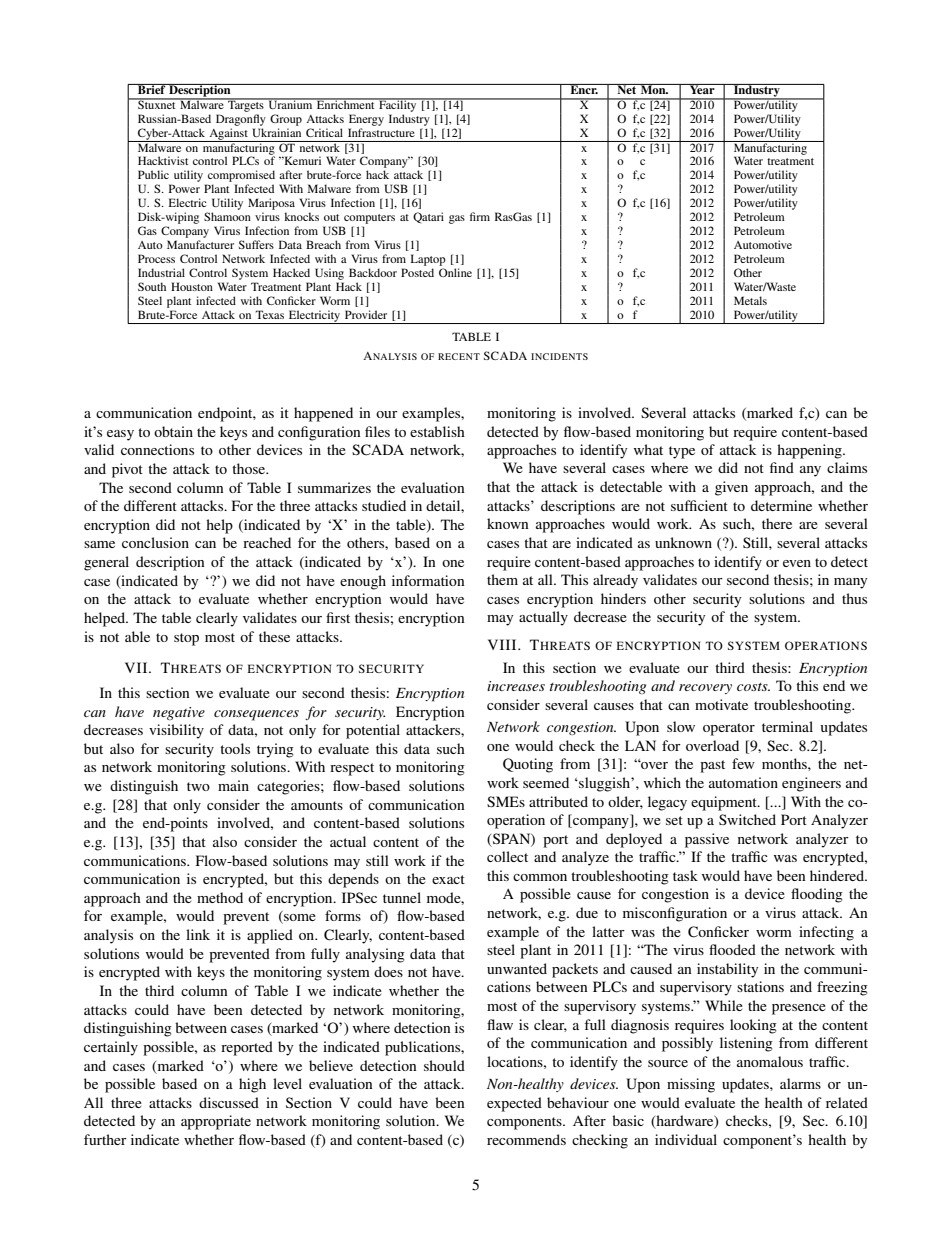 This image has height=1233, width=952. Describe the element at coordinates (459, 356) in the image. I see `RECENT` at that location.
